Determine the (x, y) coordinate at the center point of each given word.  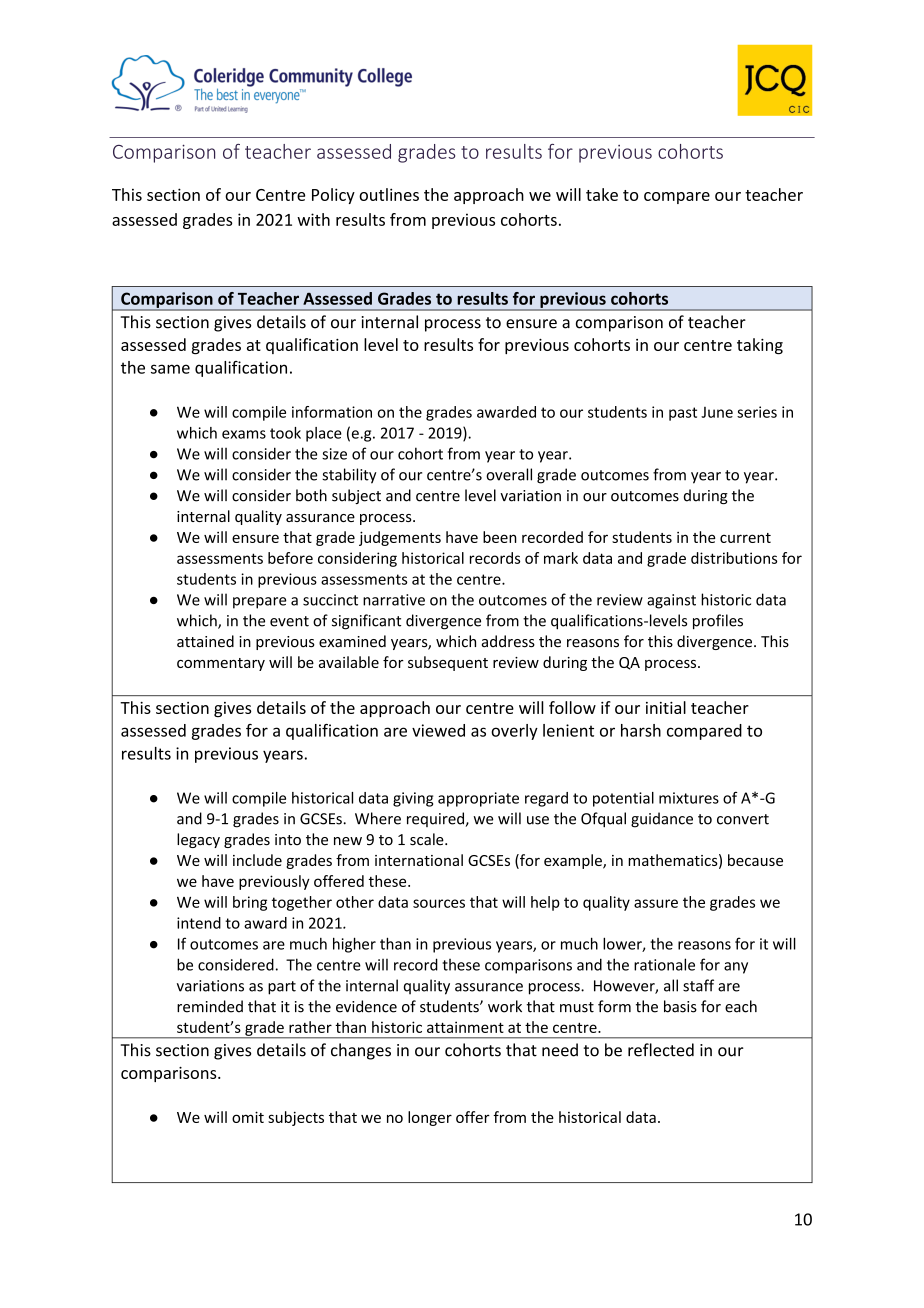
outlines (389, 194)
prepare (259, 603)
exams (244, 434)
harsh (641, 730)
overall (509, 474)
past (683, 414)
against (671, 601)
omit (248, 1117)
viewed (438, 730)
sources (439, 903)
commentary (221, 664)
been (500, 537)
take (602, 194)
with (313, 219)
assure (656, 903)
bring (250, 903)
